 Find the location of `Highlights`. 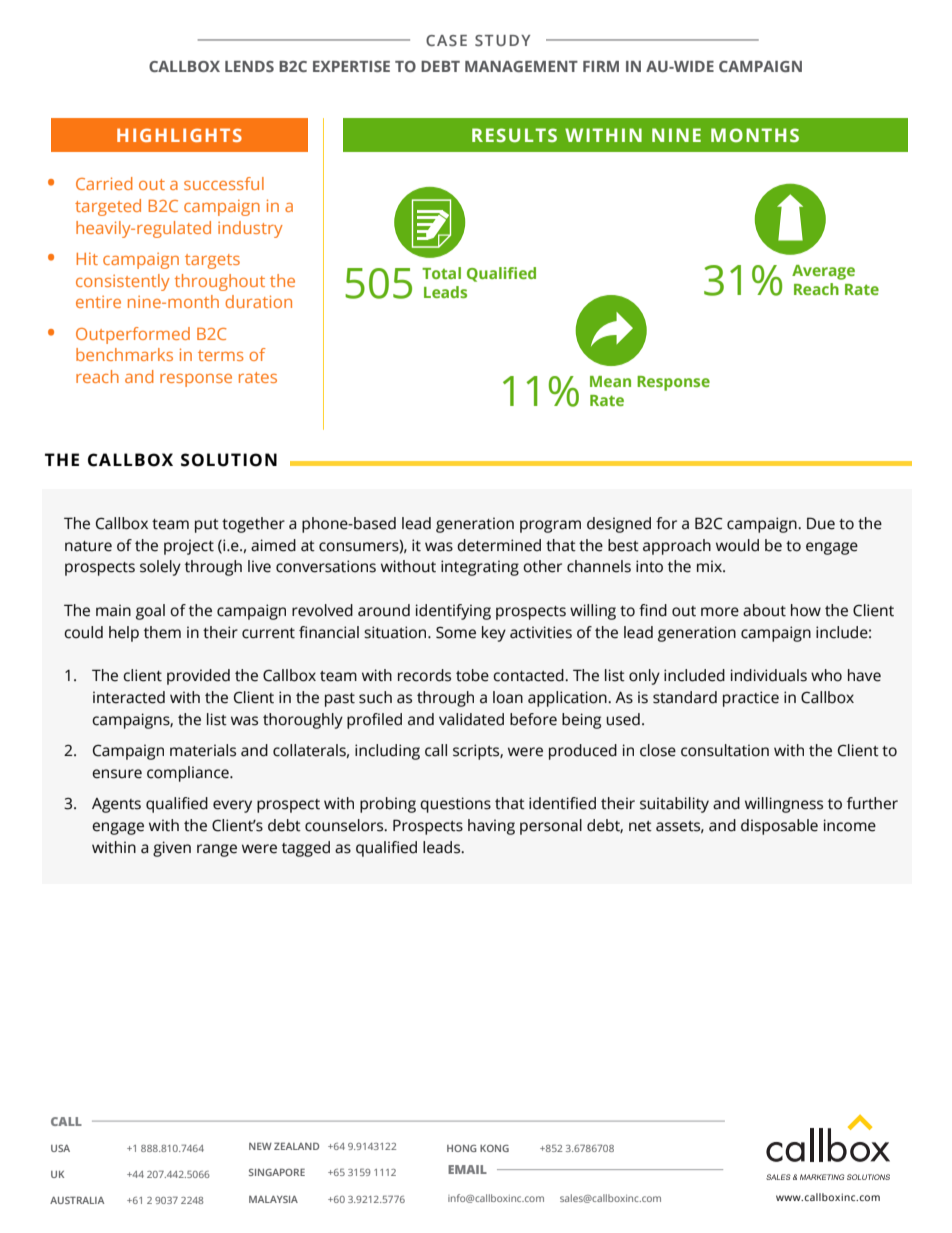

Highlights is located at coordinates (179, 135).
